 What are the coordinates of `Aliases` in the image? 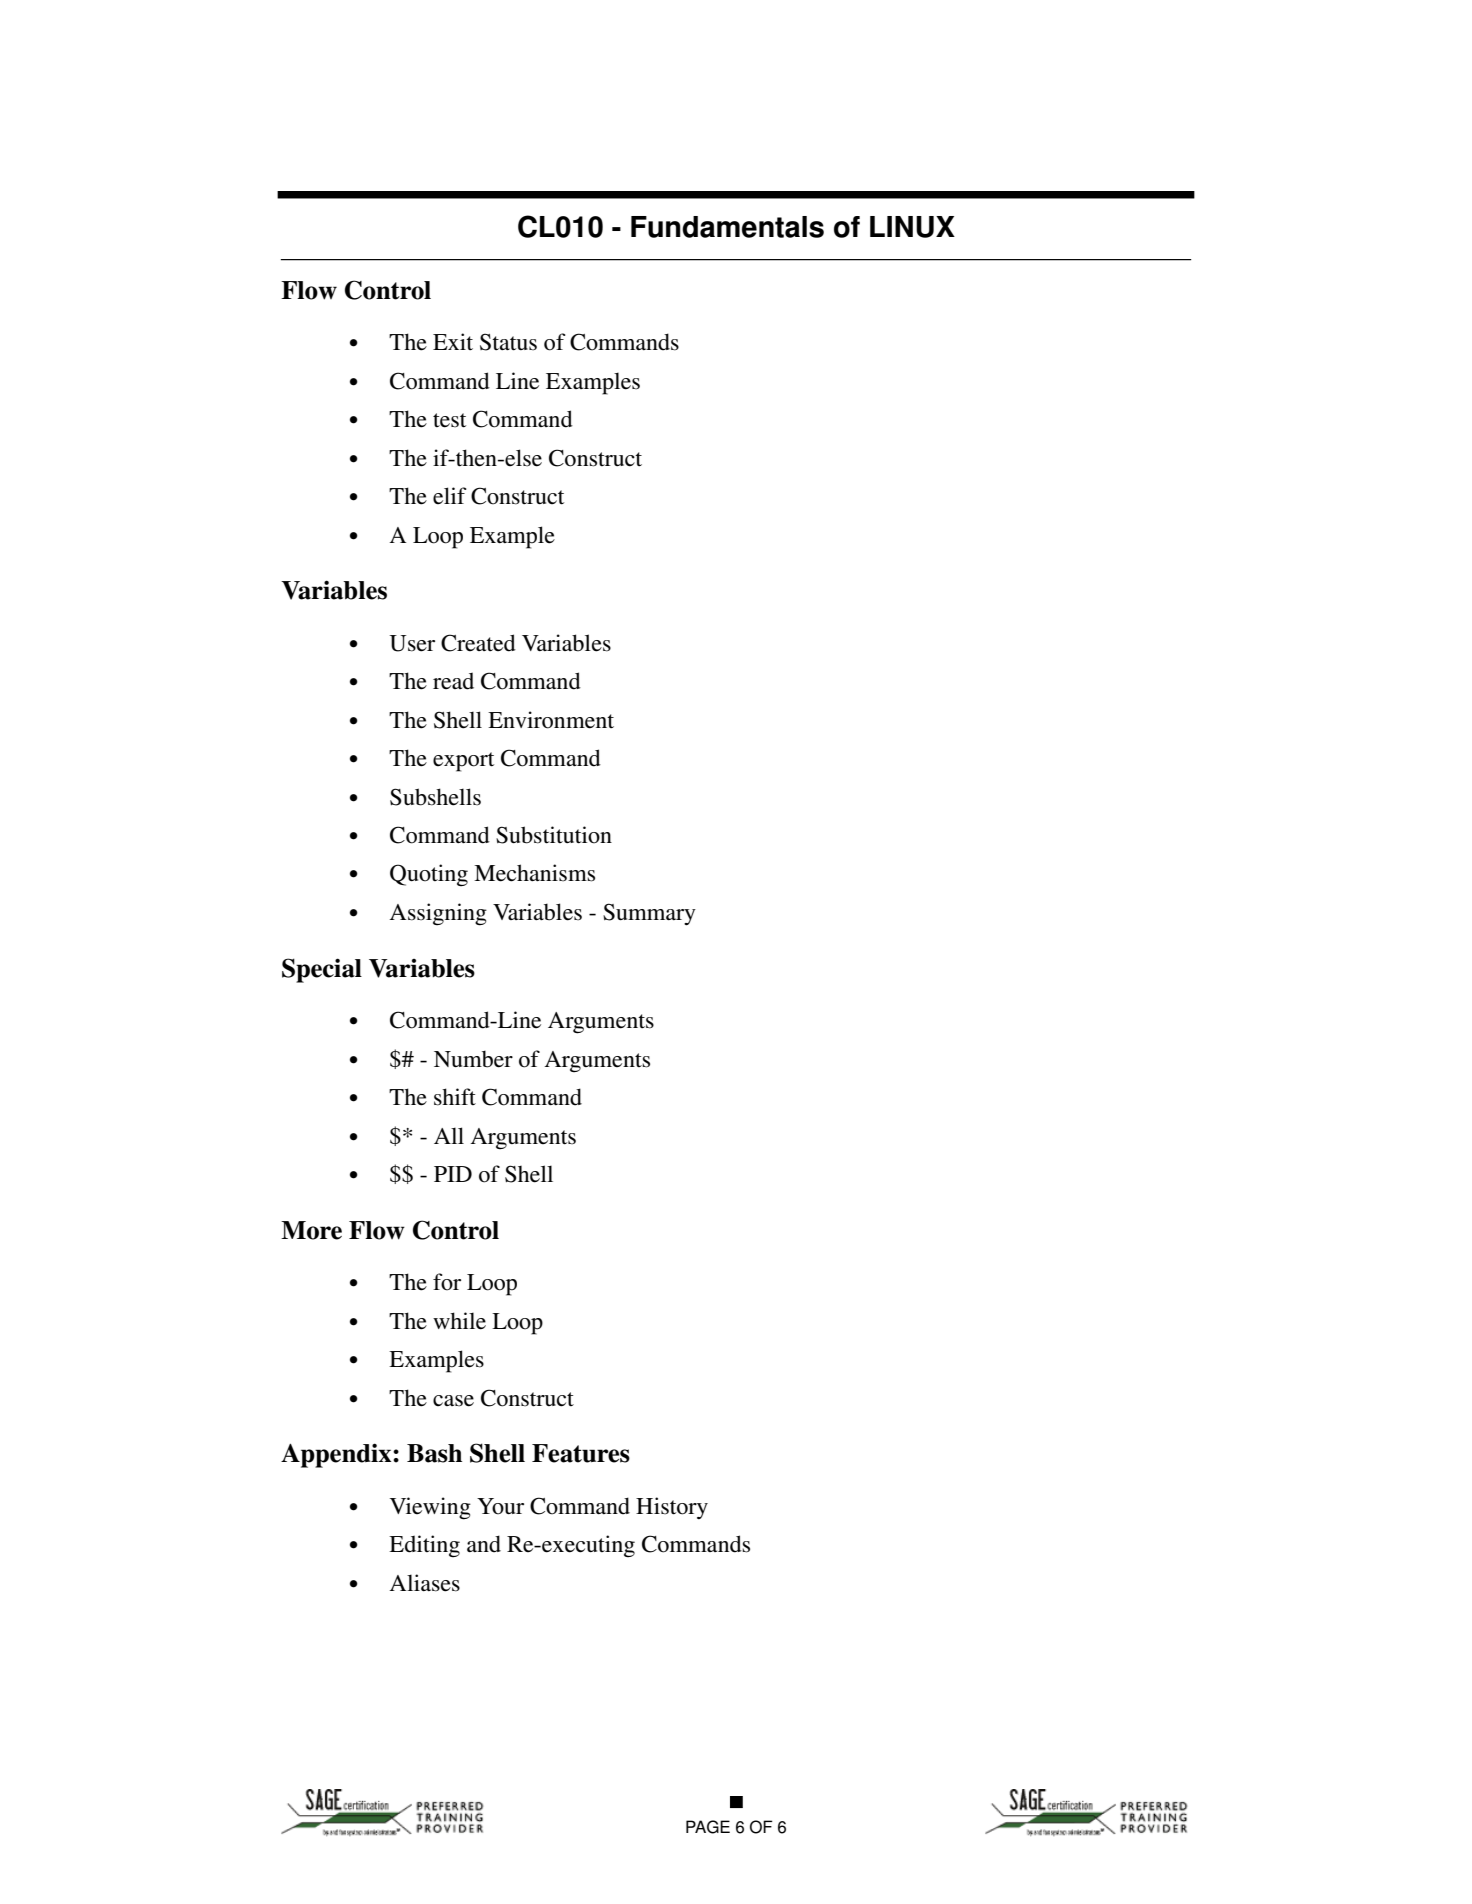 It's located at (424, 1583).
